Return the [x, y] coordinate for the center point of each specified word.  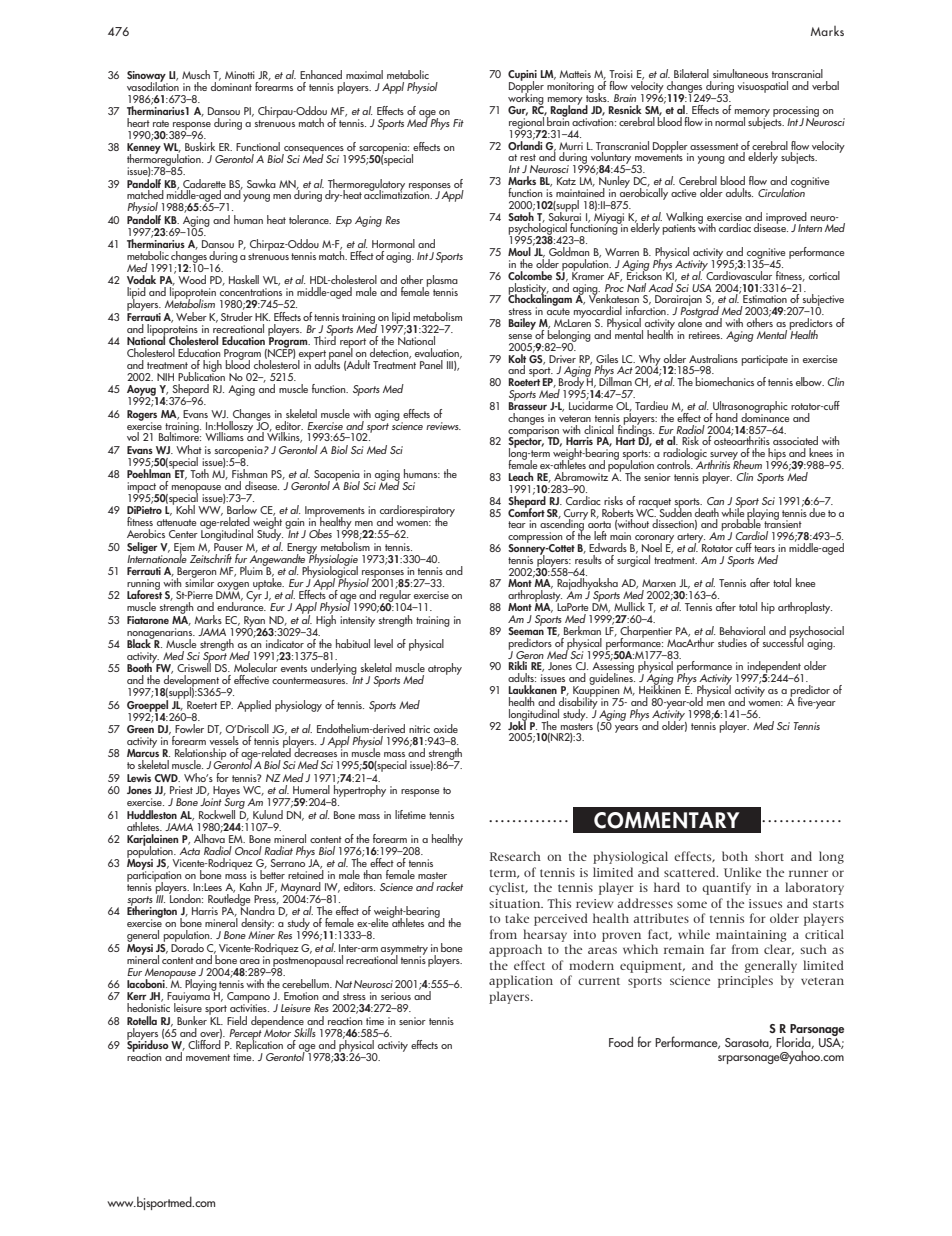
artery [691, 539]
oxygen [233, 587]
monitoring [570, 89]
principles [745, 981]
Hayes [226, 792]
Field [237, 1020]
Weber [191, 316]
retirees [705, 335]
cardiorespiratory [417, 512]
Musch [196, 74]
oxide [445, 728]
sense [520, 336]
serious [396, 996]
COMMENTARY [667, 820]
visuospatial [762, 87]
